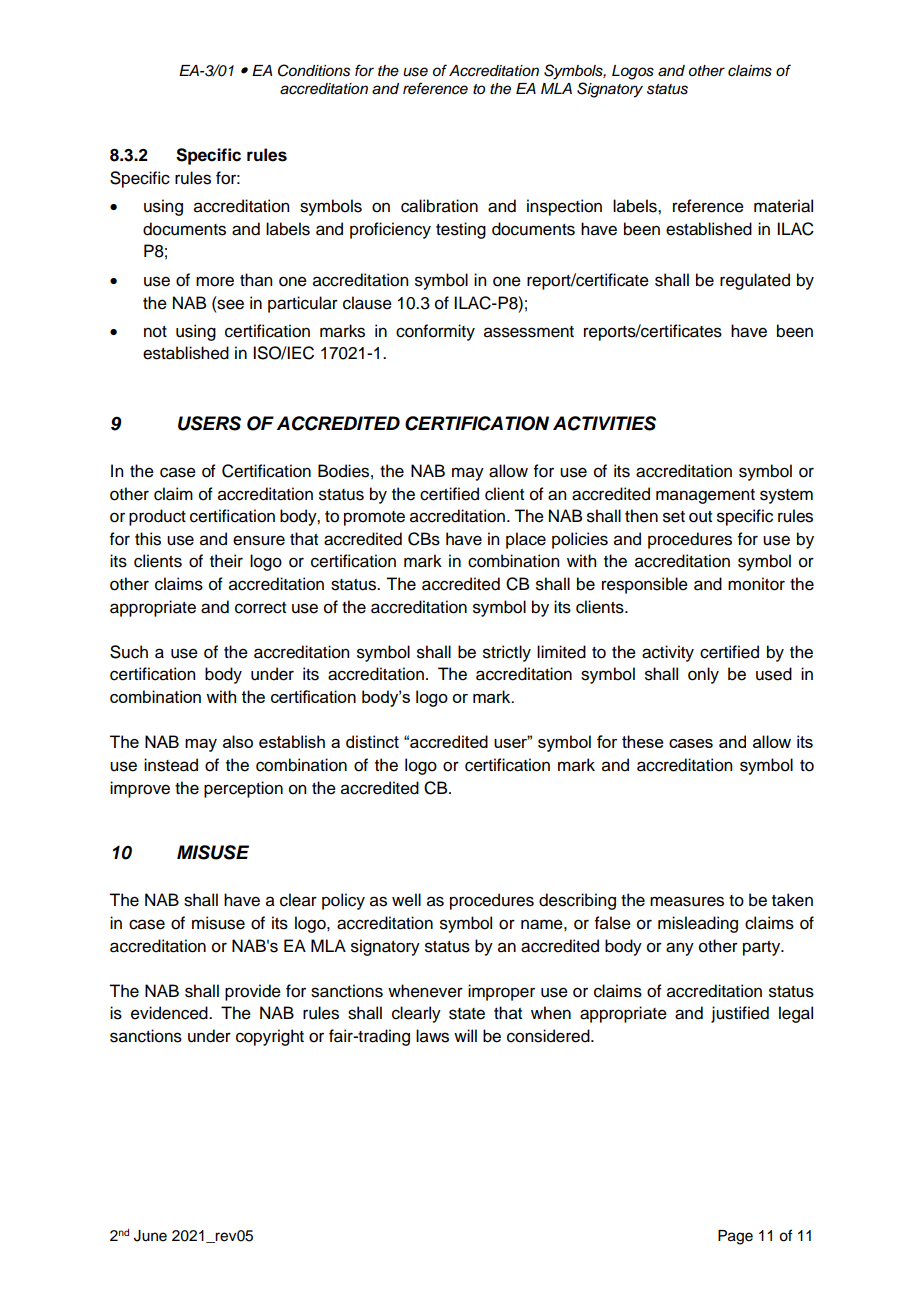  Describe the element at coordinates (253, 992) in the screenshot. I see `provide` at that location.
